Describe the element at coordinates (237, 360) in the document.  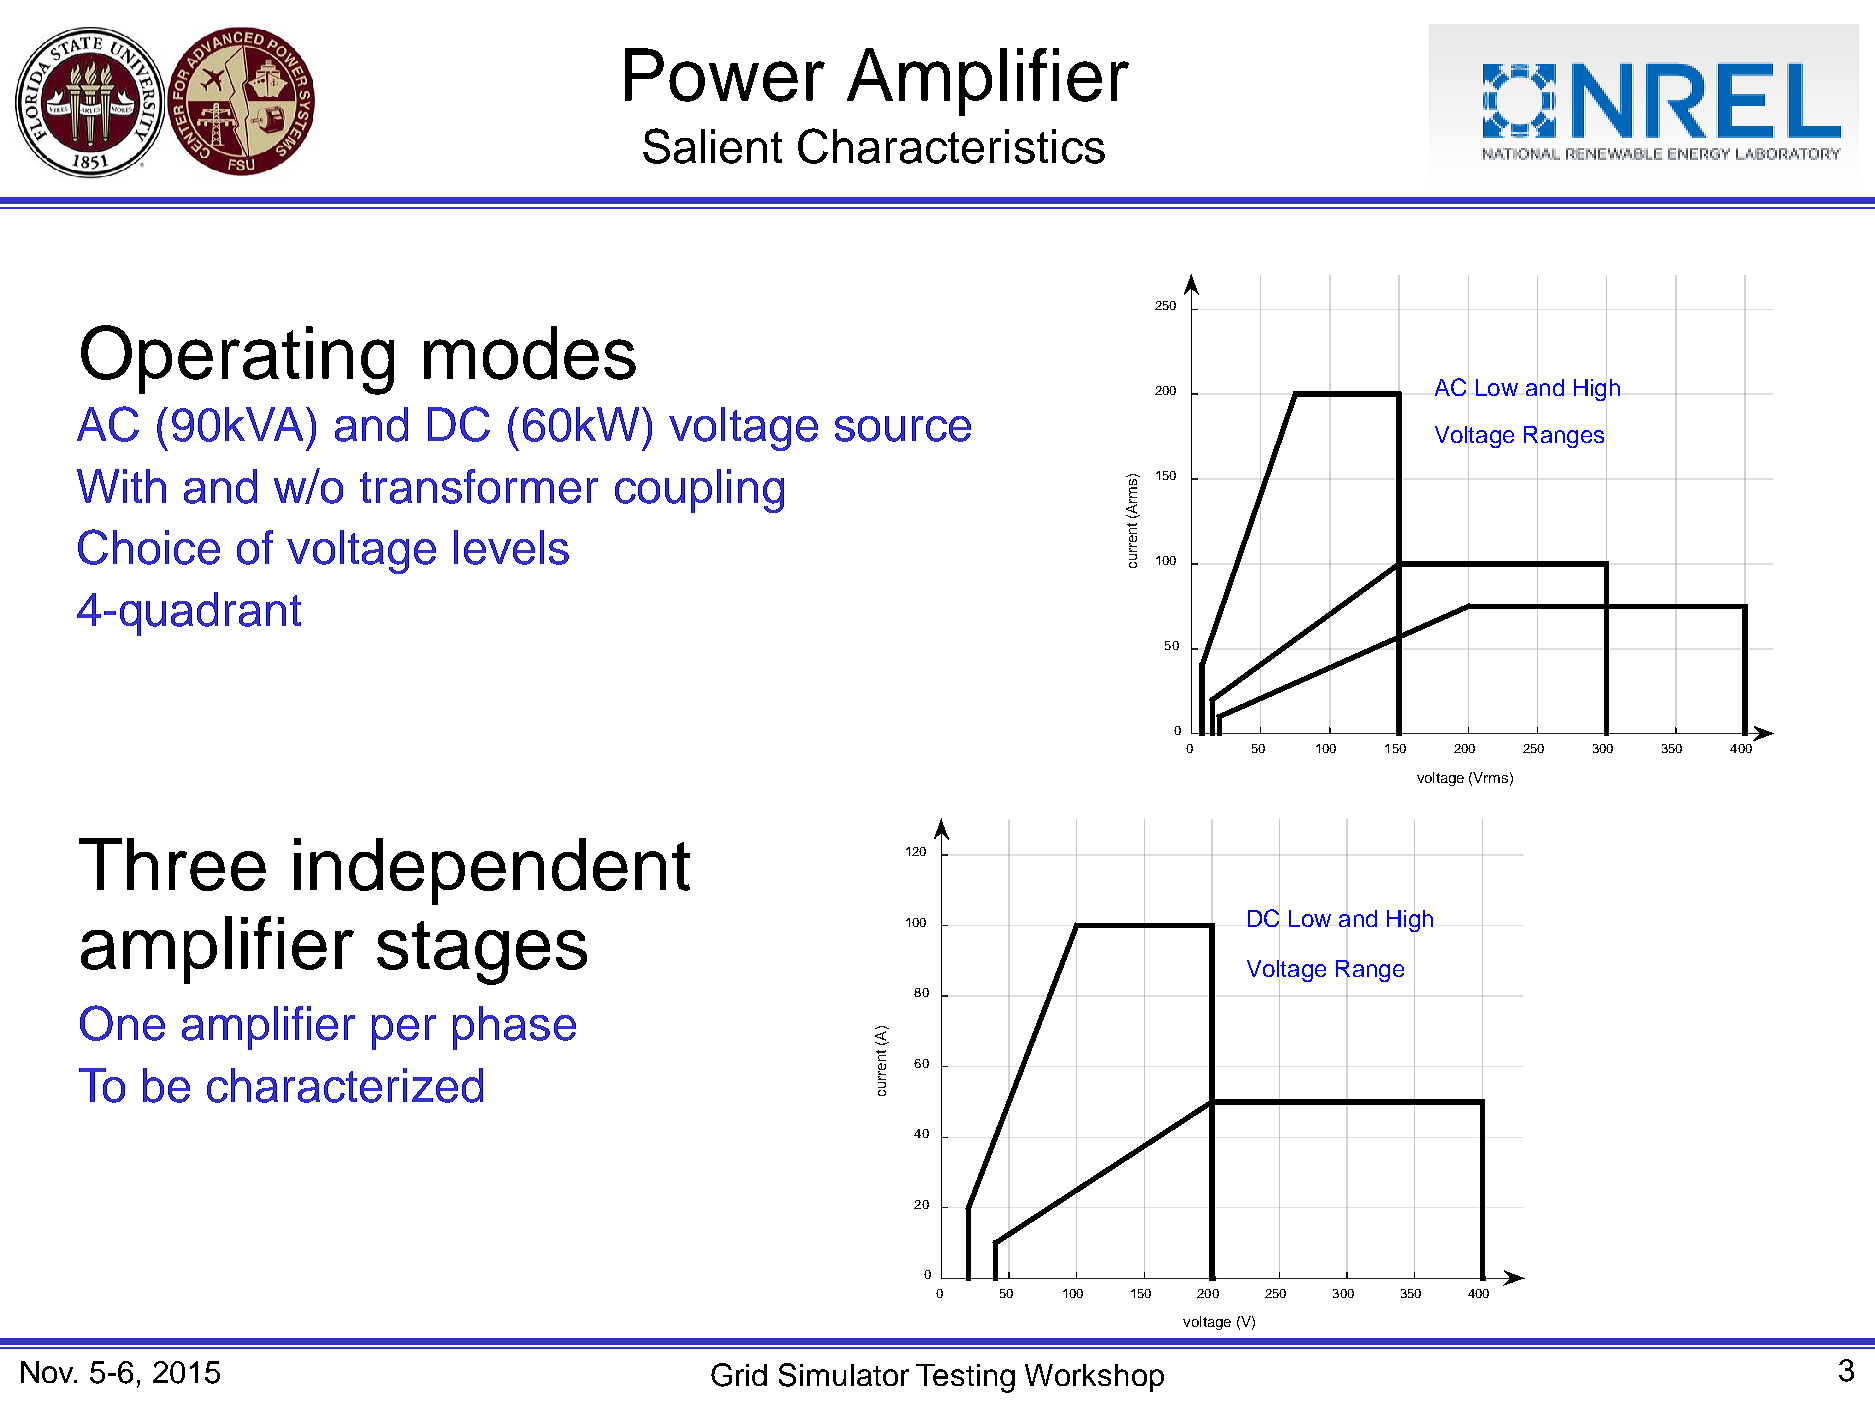
I see `Operating` at that location.
